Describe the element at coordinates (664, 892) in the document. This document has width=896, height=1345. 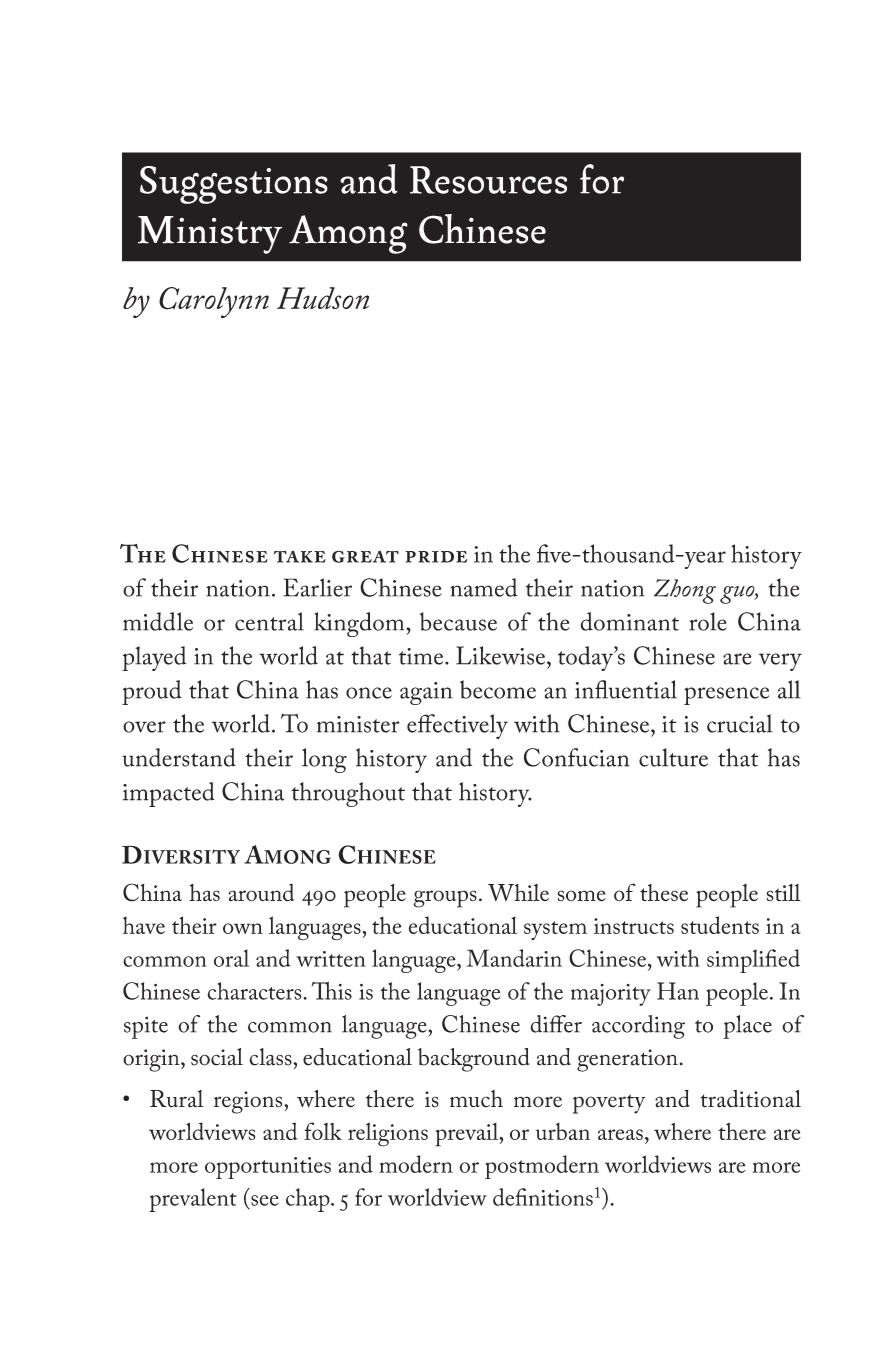
I see `these` at that location.
